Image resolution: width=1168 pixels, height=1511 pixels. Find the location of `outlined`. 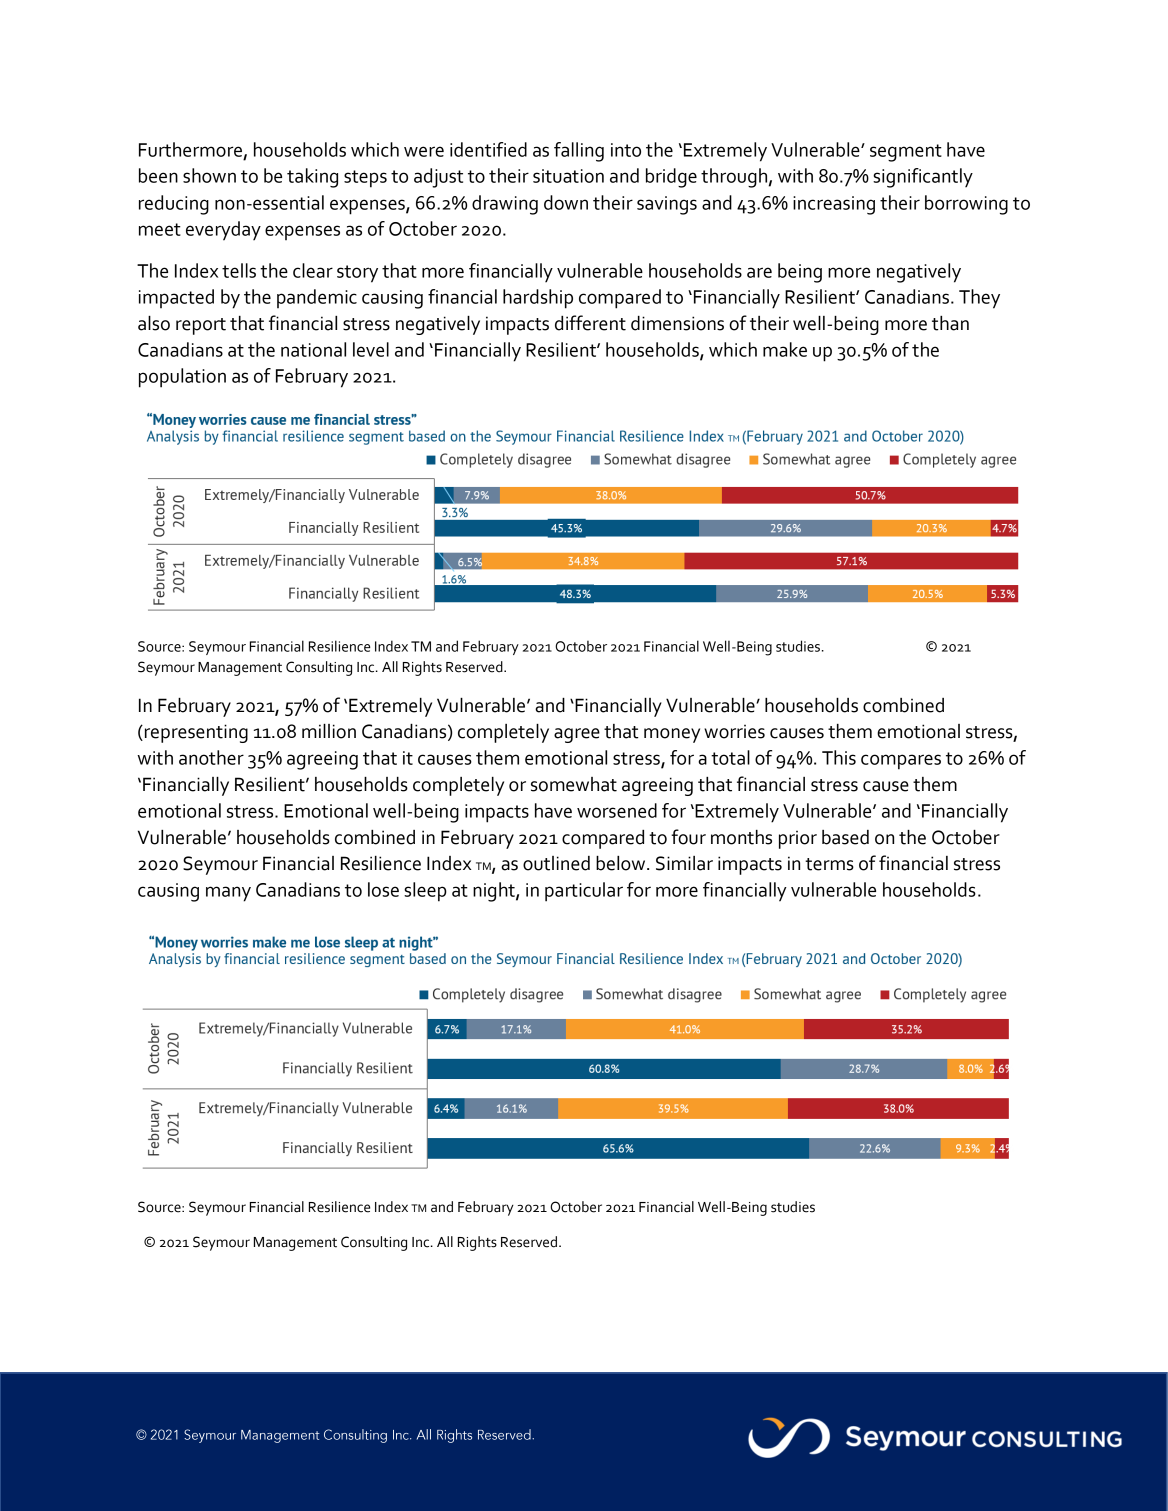

outlined is located at coordinates (556, 863).
